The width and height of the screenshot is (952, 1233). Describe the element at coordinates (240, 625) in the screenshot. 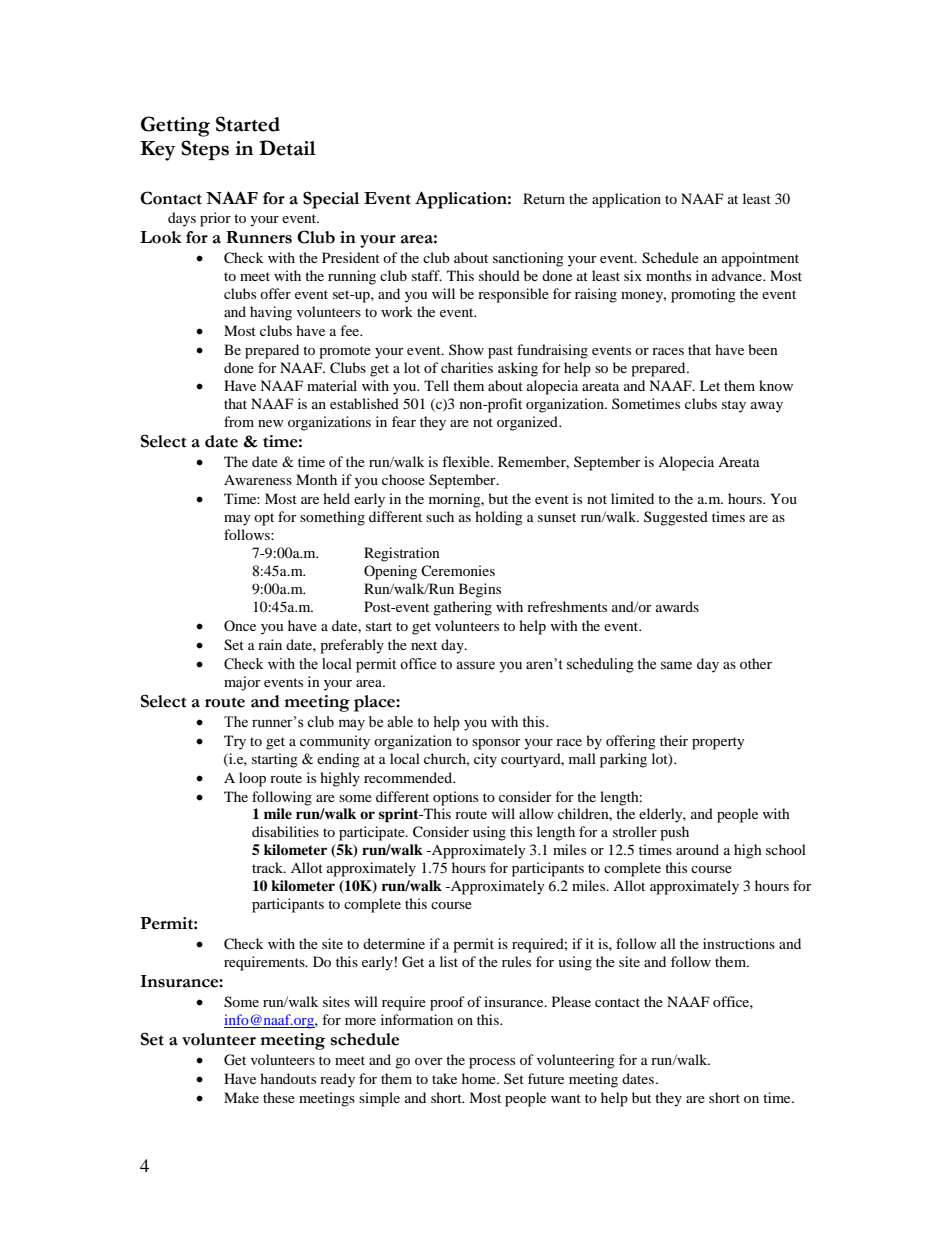

I see `Once` at that location.
